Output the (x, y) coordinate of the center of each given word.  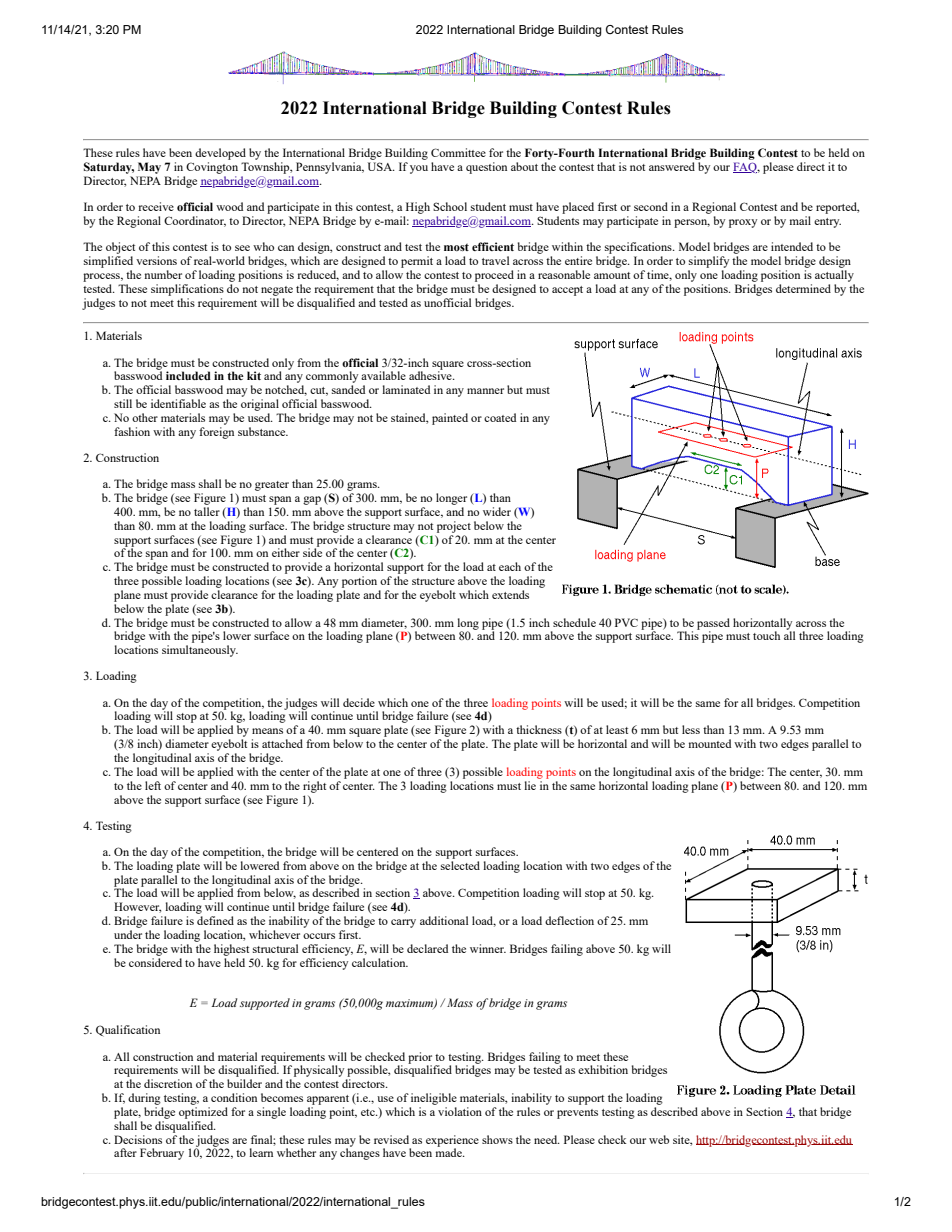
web (659, 1139)
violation (460, 1111)
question (486, 168)
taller (207, 511)
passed (713, 625)
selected (460, 865)
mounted (710, 743)
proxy (743, 223)
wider (497, 511)
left (153, 785)
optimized (203, 1113)
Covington (212, 168)
